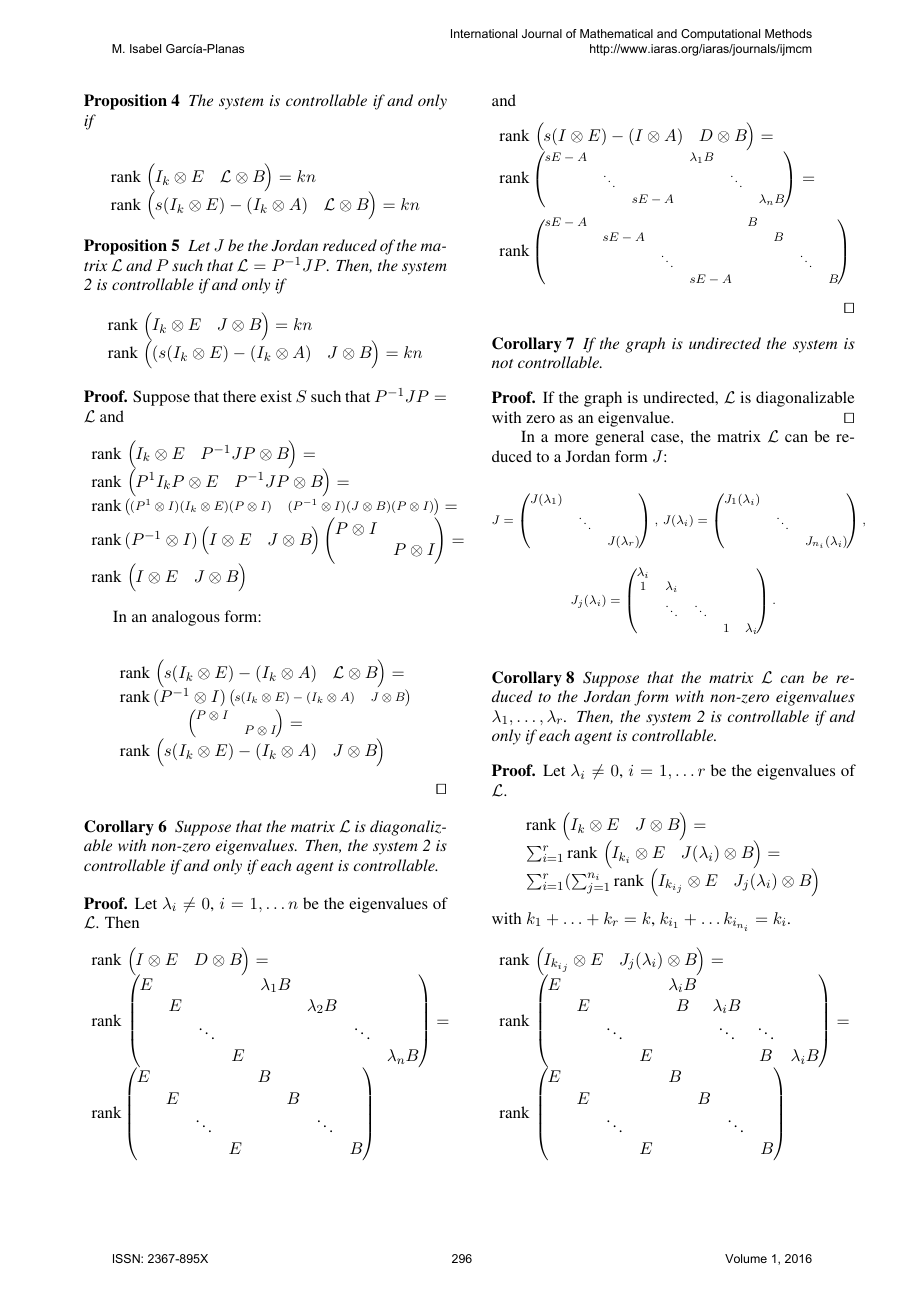 This page has height=1308, width=924. Describe the element at coordinates (145, 48) in the page. I see `Isabel` at that location.
